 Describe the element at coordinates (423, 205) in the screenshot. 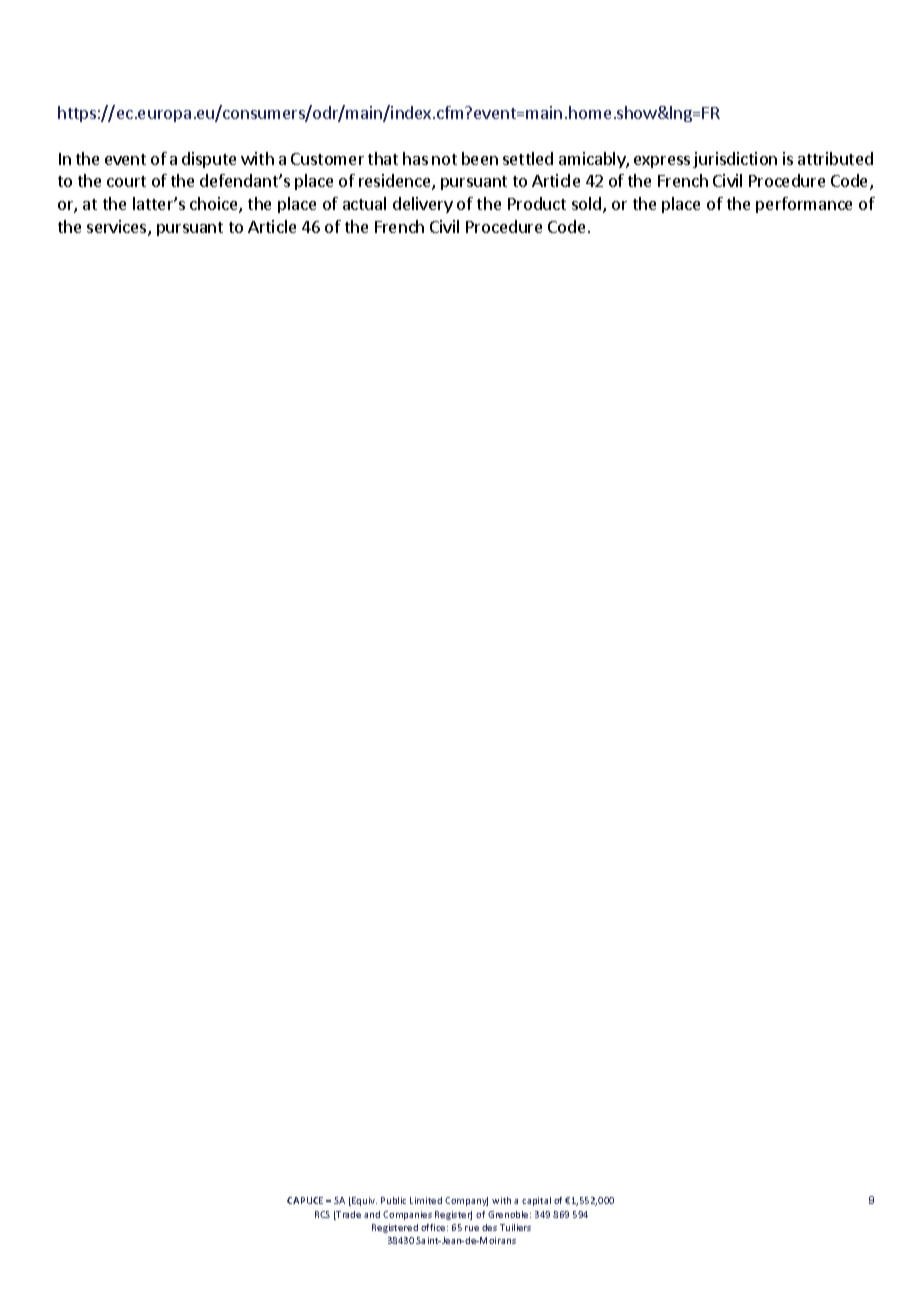

I see `delivery` at that location.
